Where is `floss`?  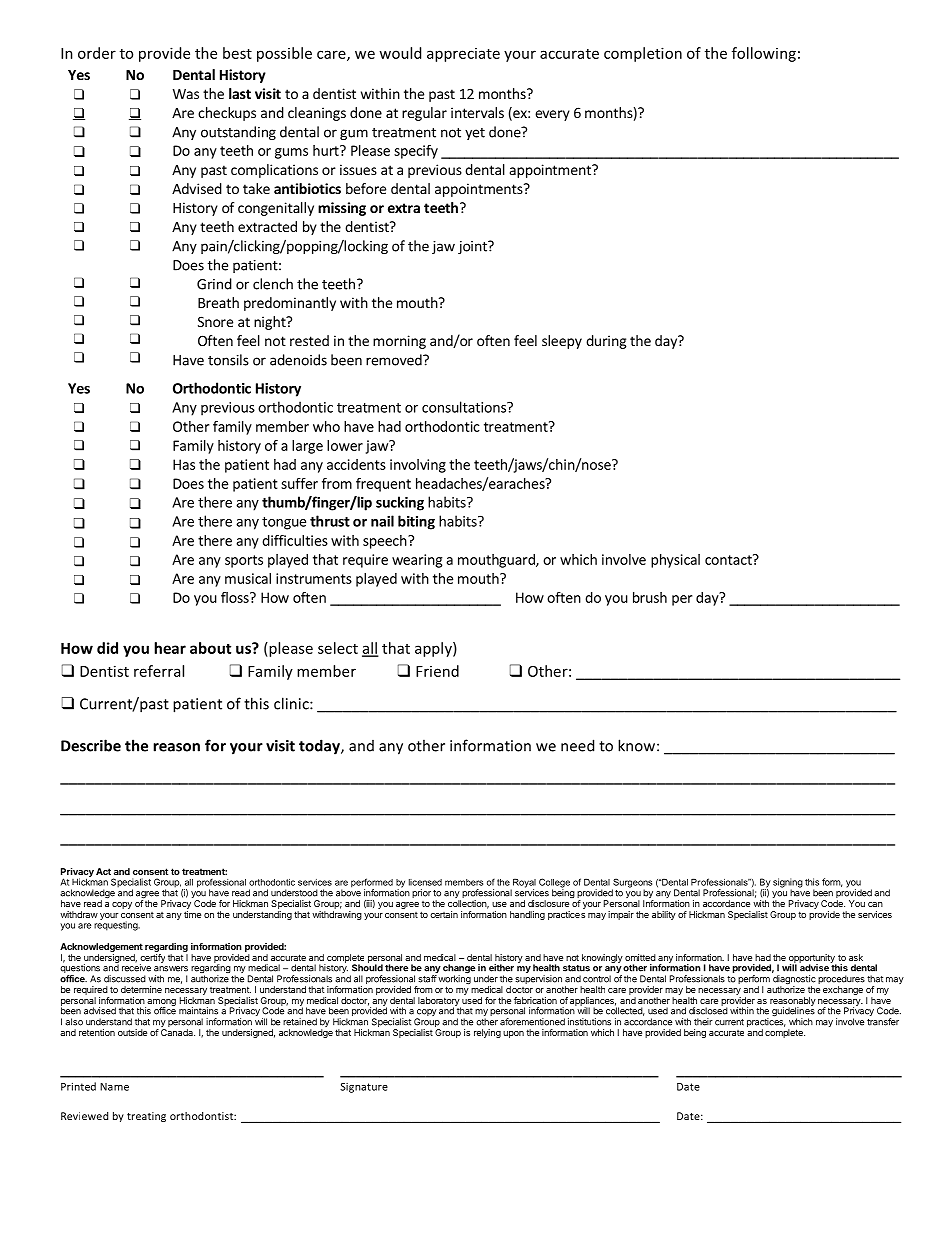 floss is located at coordinates (236, 597).
